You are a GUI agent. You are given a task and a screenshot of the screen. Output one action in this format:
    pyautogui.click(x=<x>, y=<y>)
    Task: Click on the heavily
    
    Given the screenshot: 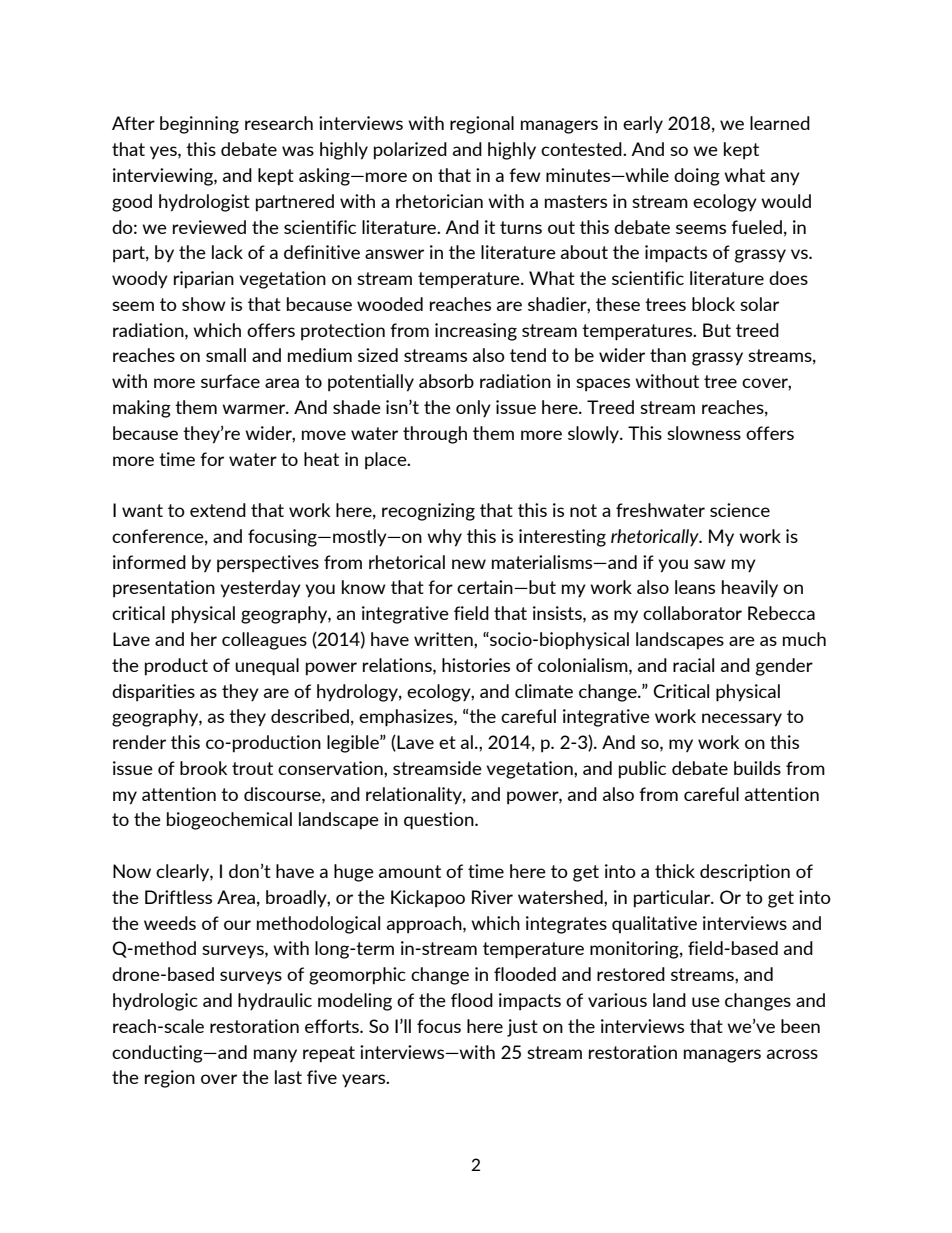 What is the action you would take?
    pyautogui.click(x=750, y=589)
